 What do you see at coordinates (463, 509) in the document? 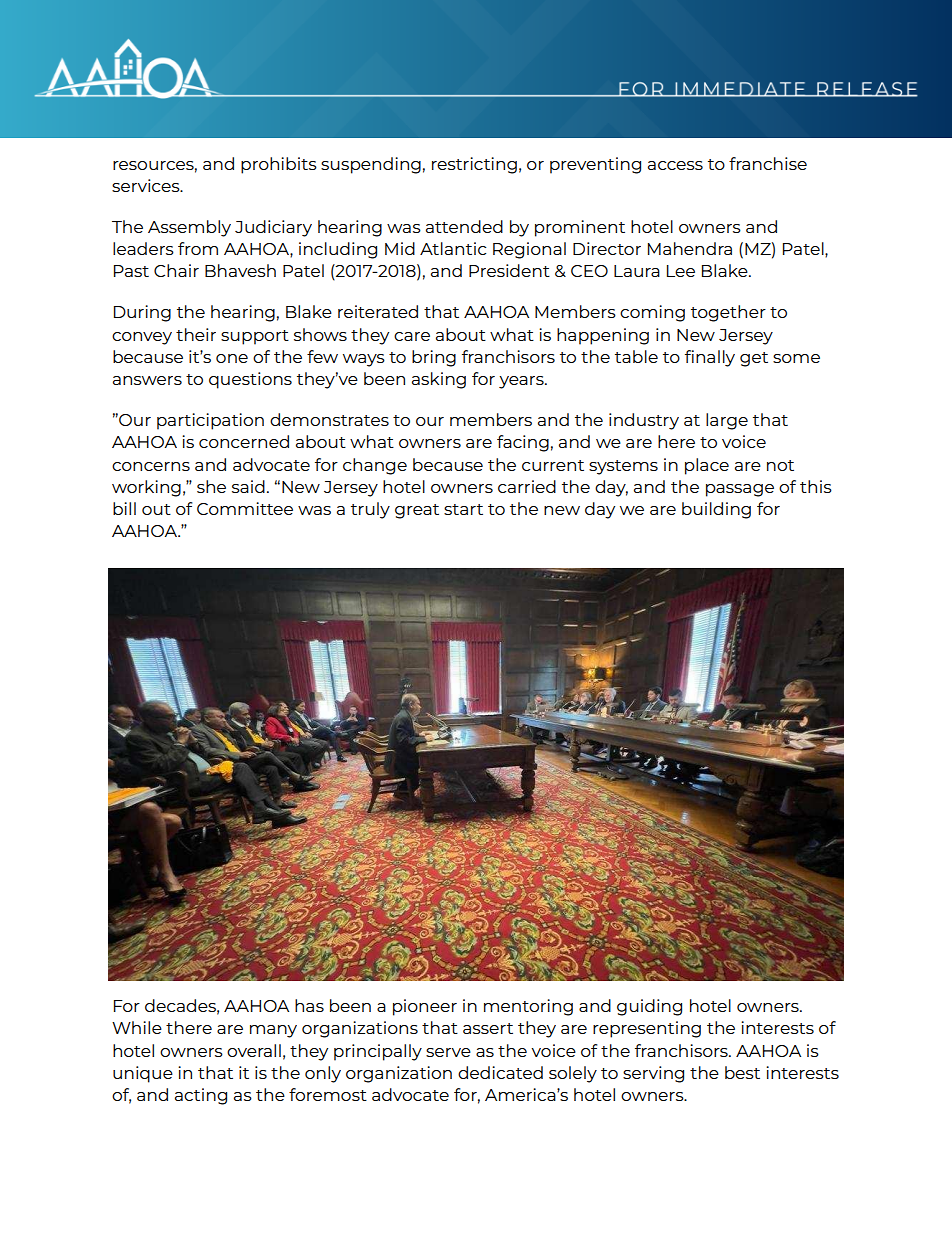
I see `start` at bounding box center [463, 509].
